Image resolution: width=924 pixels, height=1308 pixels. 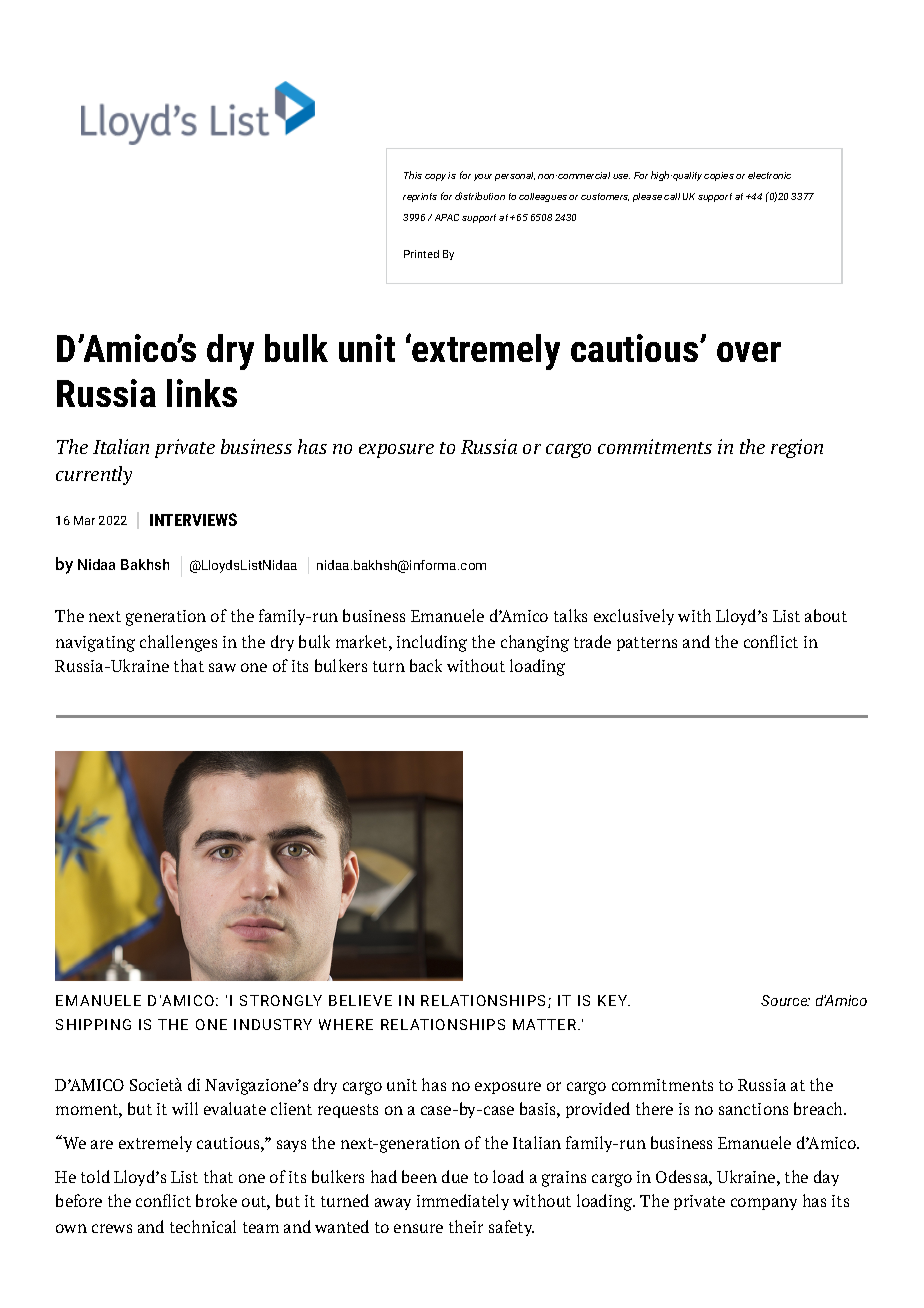 I want to click on back, so click(x=426, y=665).
